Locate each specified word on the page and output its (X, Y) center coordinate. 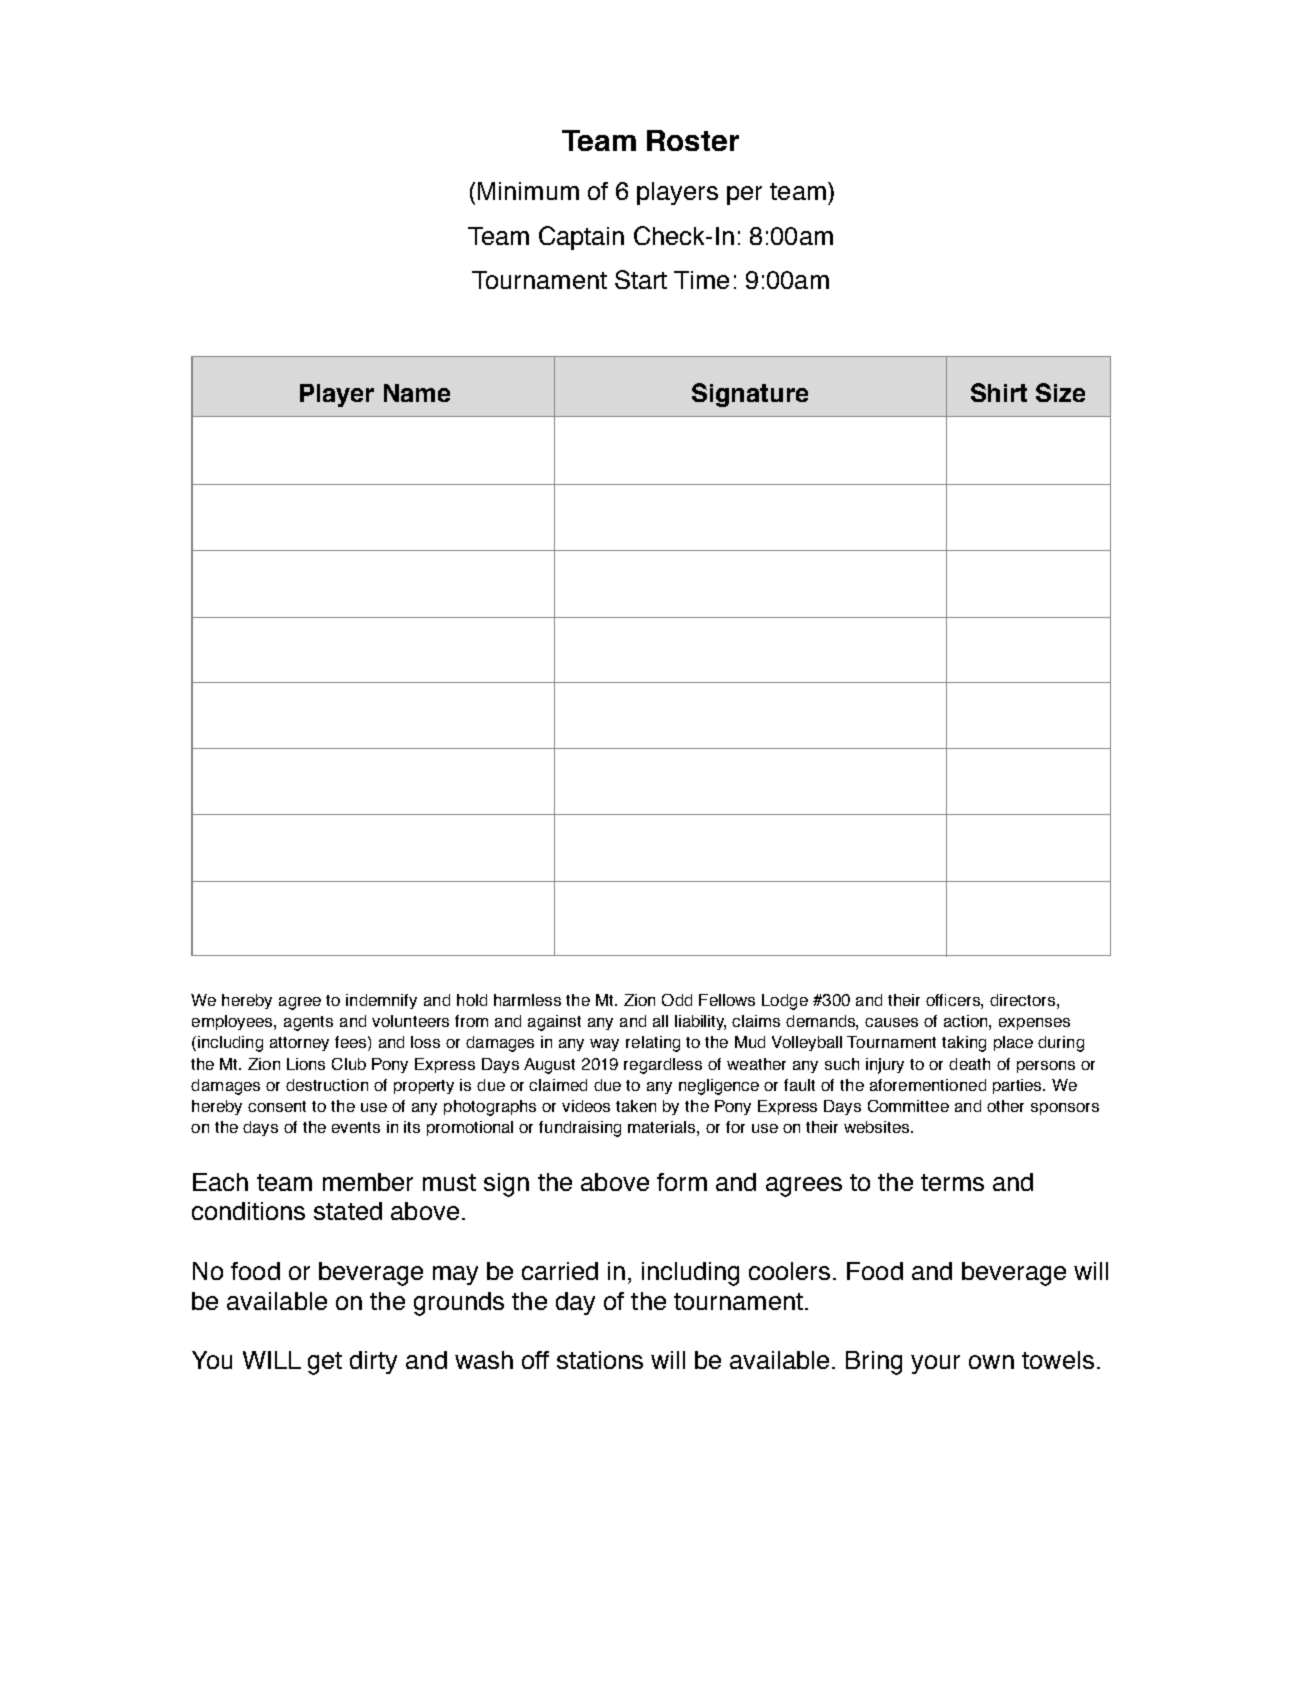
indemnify (381, 1001)
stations (600, 1360)
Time (701, 280)
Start (641, 279)
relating (653, 1044)
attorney (299, 1044)
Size (1060, 392)
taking (964, 1044)
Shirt (999, 392)
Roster (693, 140)
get (325, 1363)
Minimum (528, 191)
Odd (677, 1000)
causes (891, 1022)
